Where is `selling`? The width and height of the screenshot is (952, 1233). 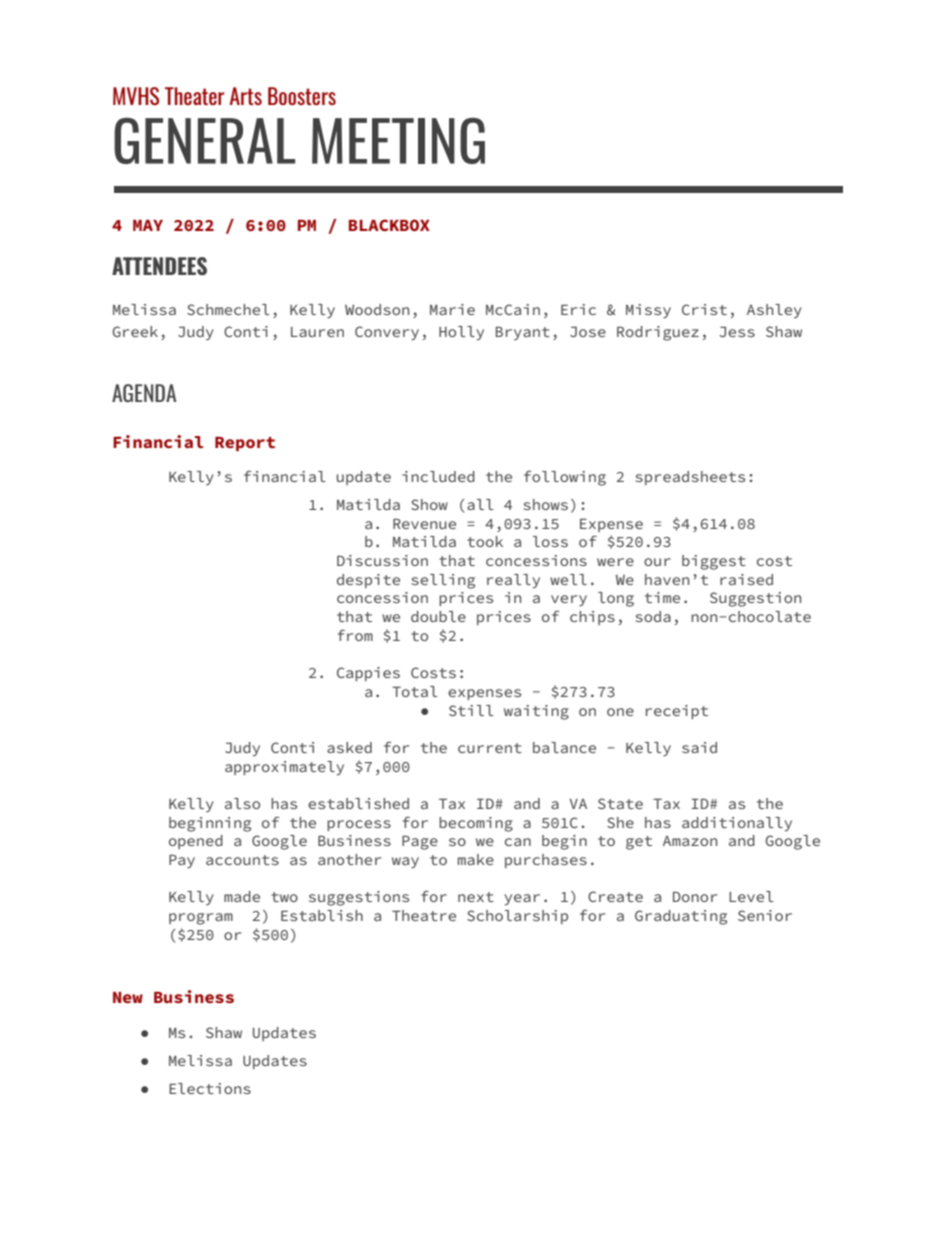 selling is located at coordinates (443, 581).
